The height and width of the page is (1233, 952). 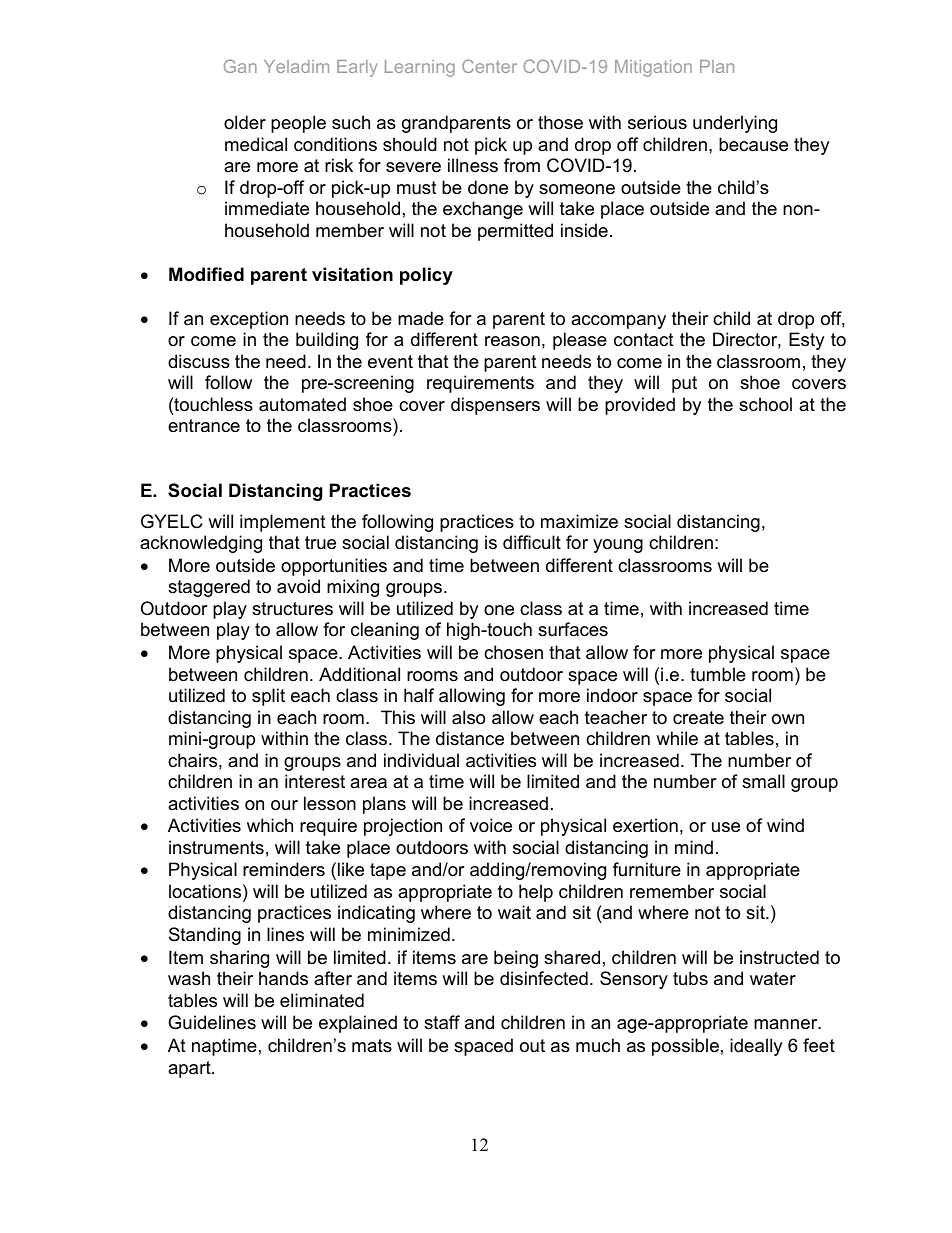 What do you see at coordinates (442, 1022) in the page?
I see `staff` at bounding box center [442, 1022].
